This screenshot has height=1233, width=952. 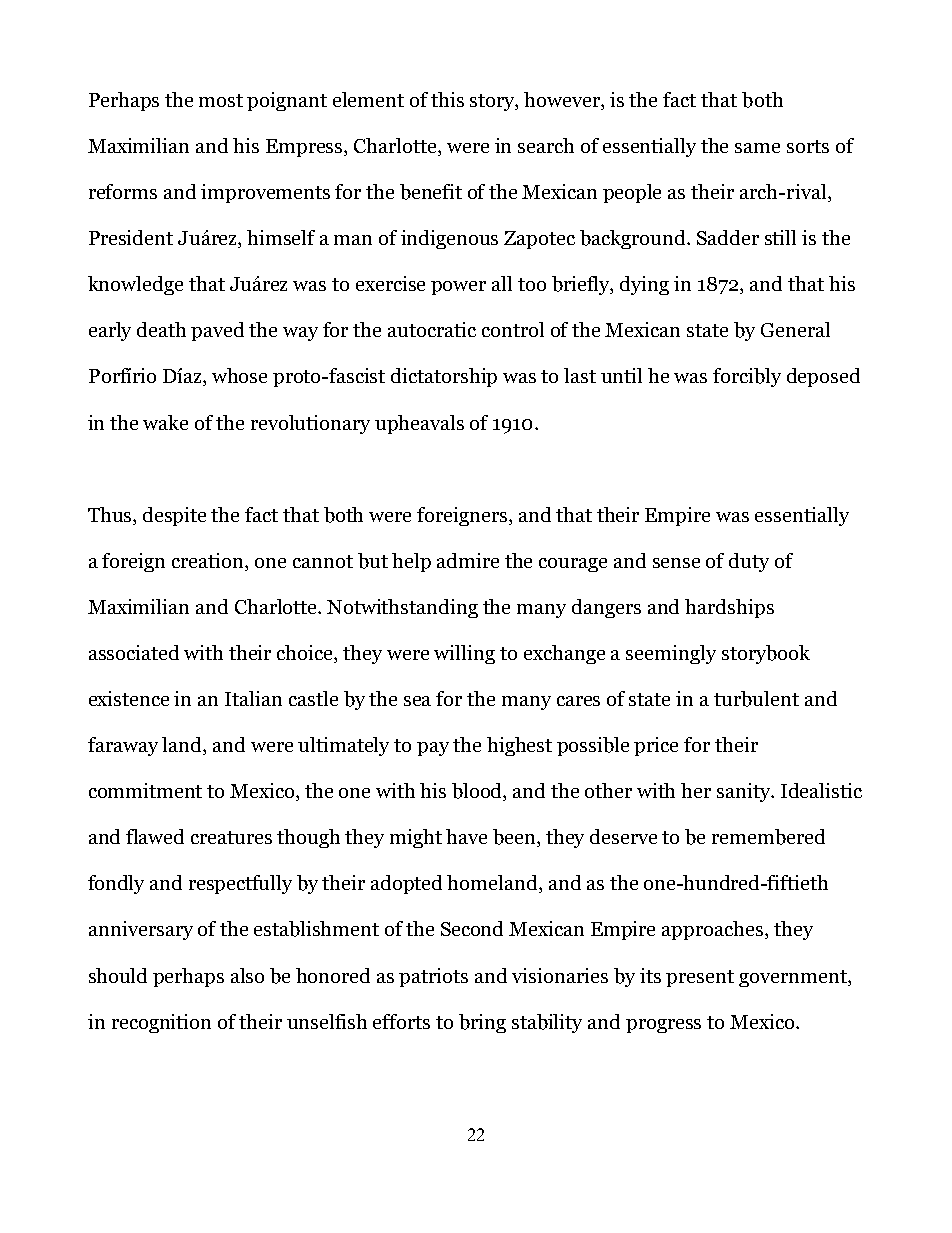 What do you see at coordinates (468, 560) in the screenshot?
I see `admire` at bounding box center [468, 560].
